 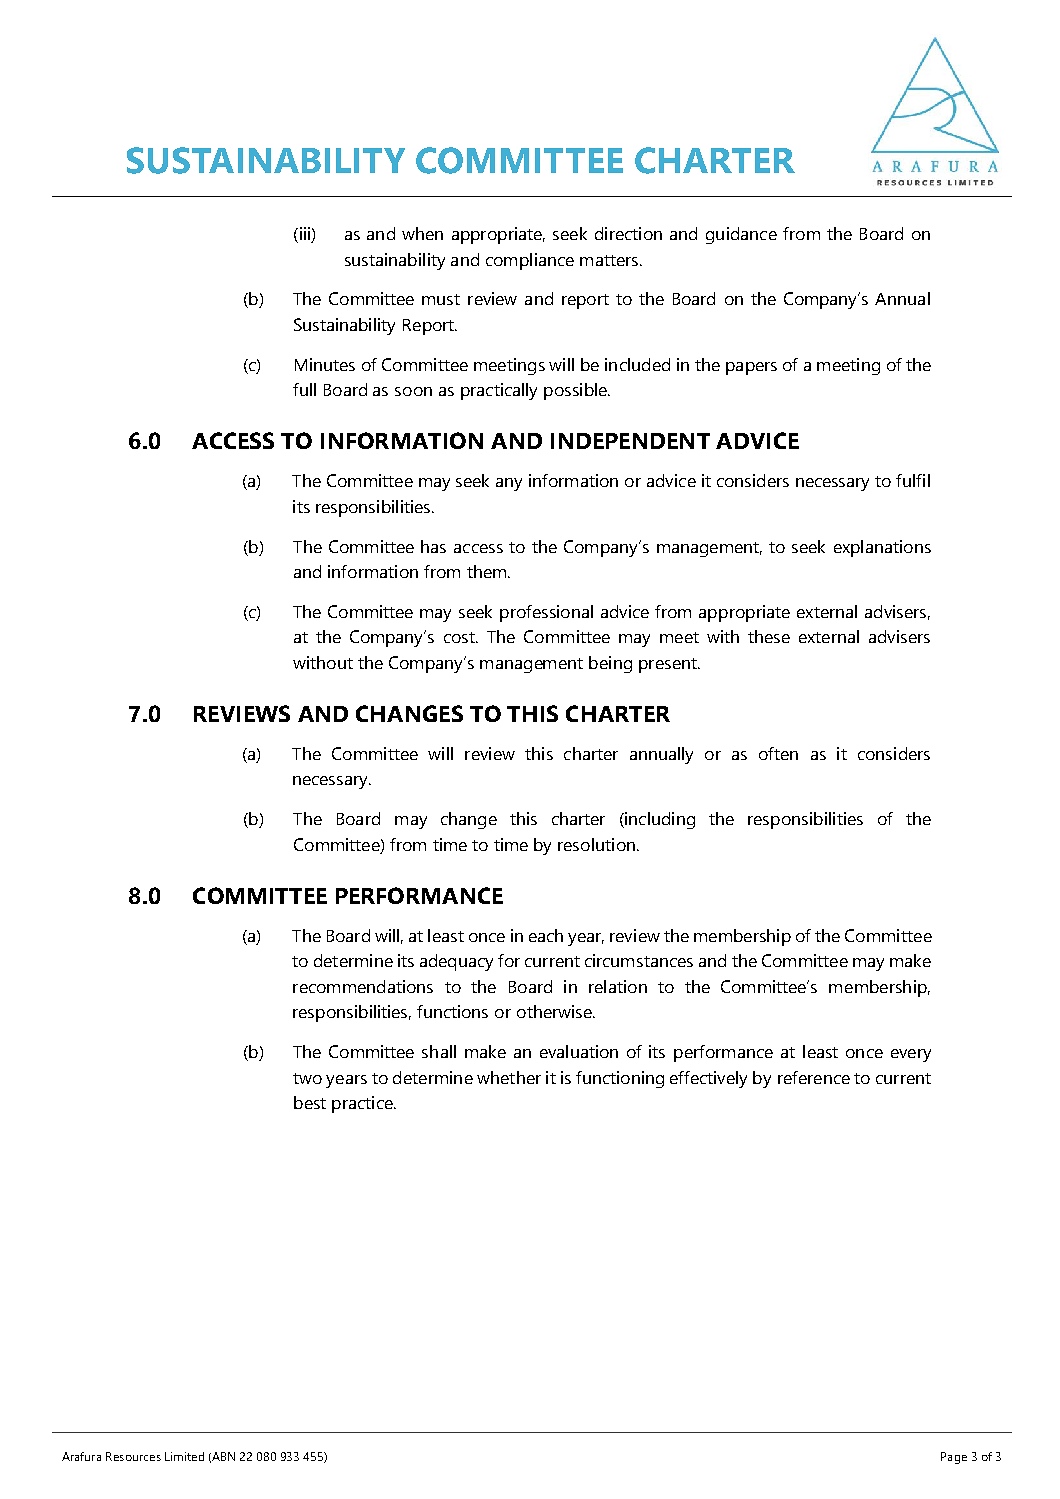 I want to click on resolution, so click(x=596, y=844).
